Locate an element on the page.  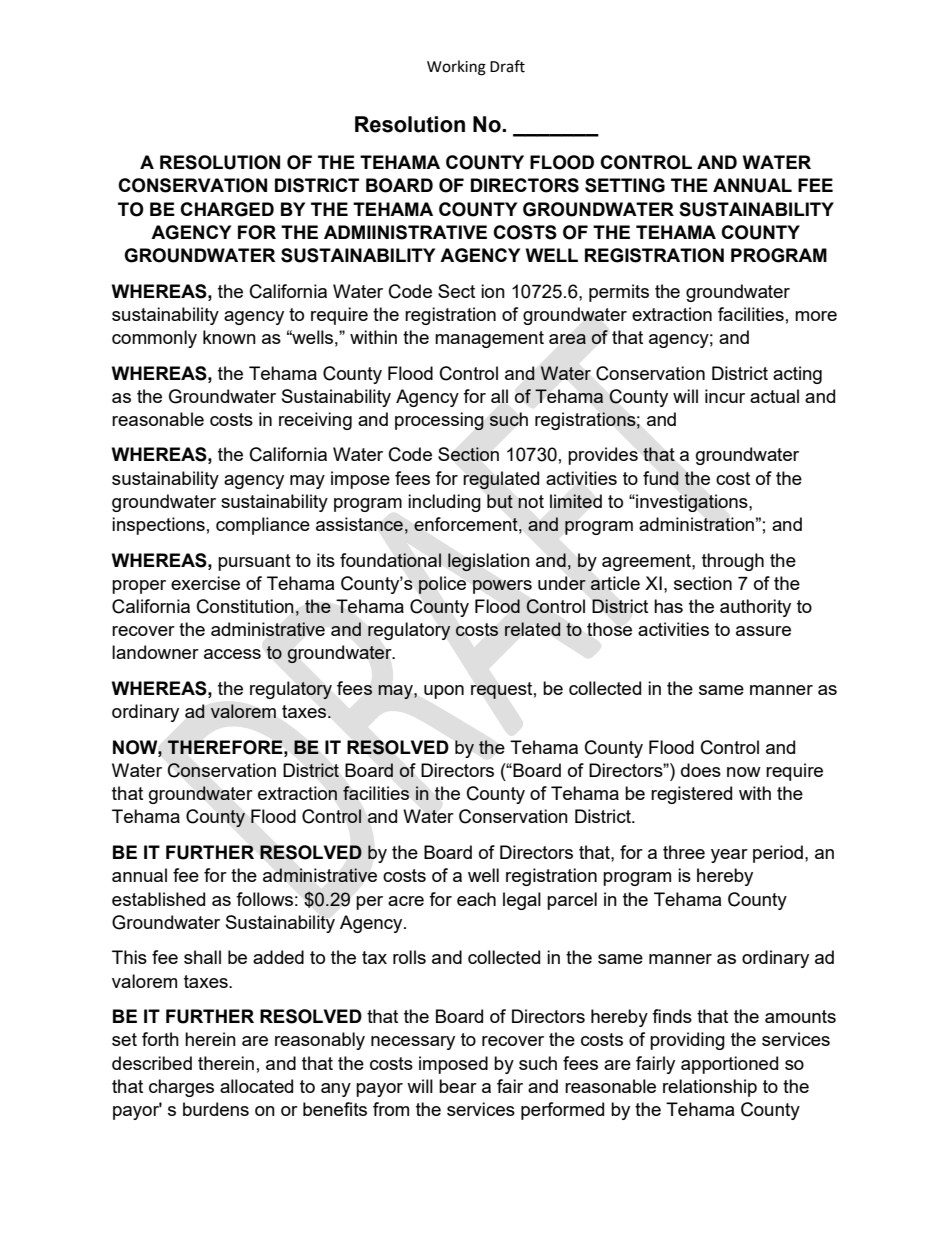
authority is located at coordinates (755, 608).
